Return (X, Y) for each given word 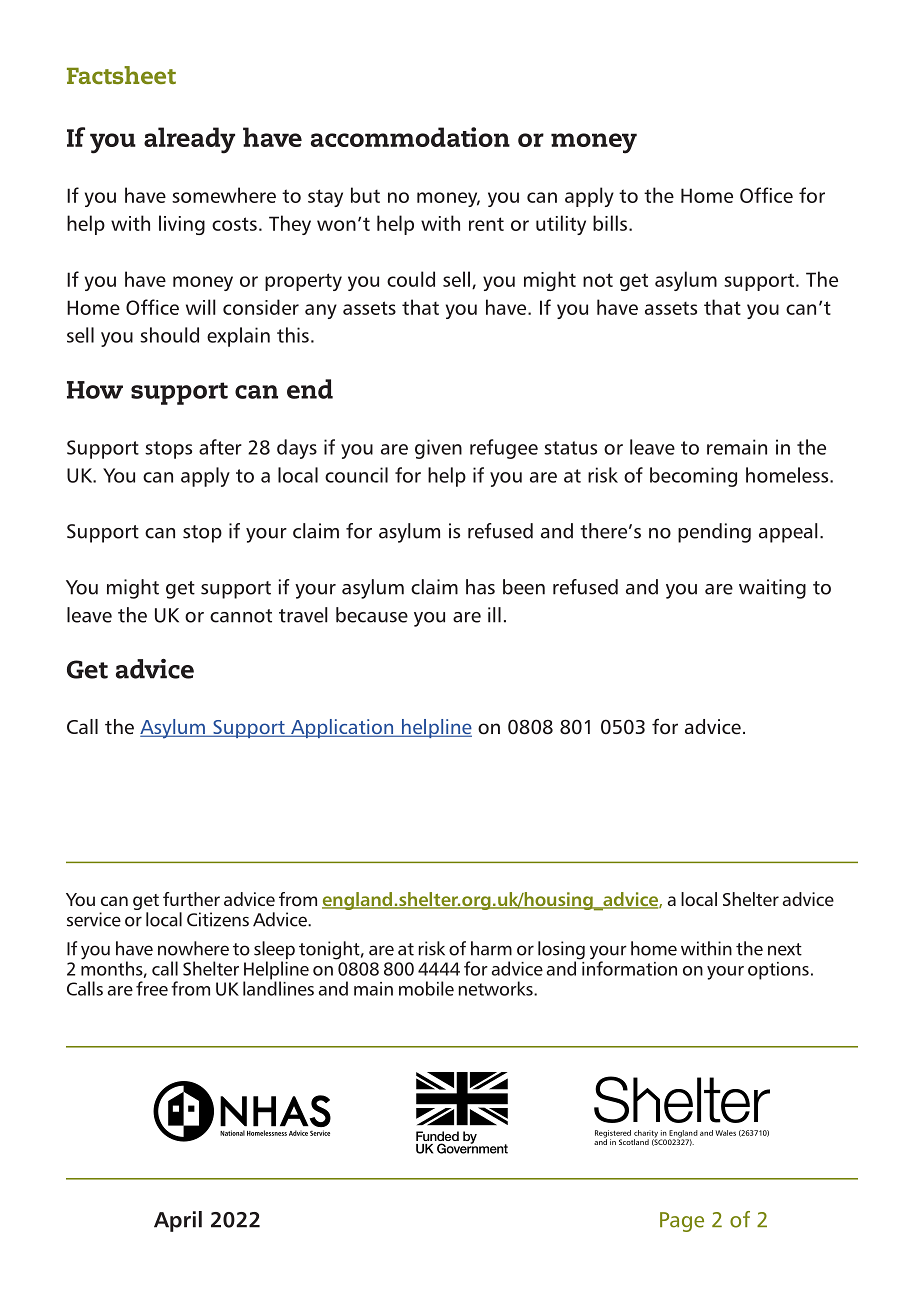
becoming (693, 477)
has (480, 587)
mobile (426, 988)
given (438, 449)
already (189, 140)
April (178, 1221)
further (191, 899)
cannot (241, 616)
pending (714, 533)
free (152, 988)
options (778, 971)
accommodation (410, 137)
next (785, 949)
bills (610, 223)
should (169, 335)
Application (342, 728)
